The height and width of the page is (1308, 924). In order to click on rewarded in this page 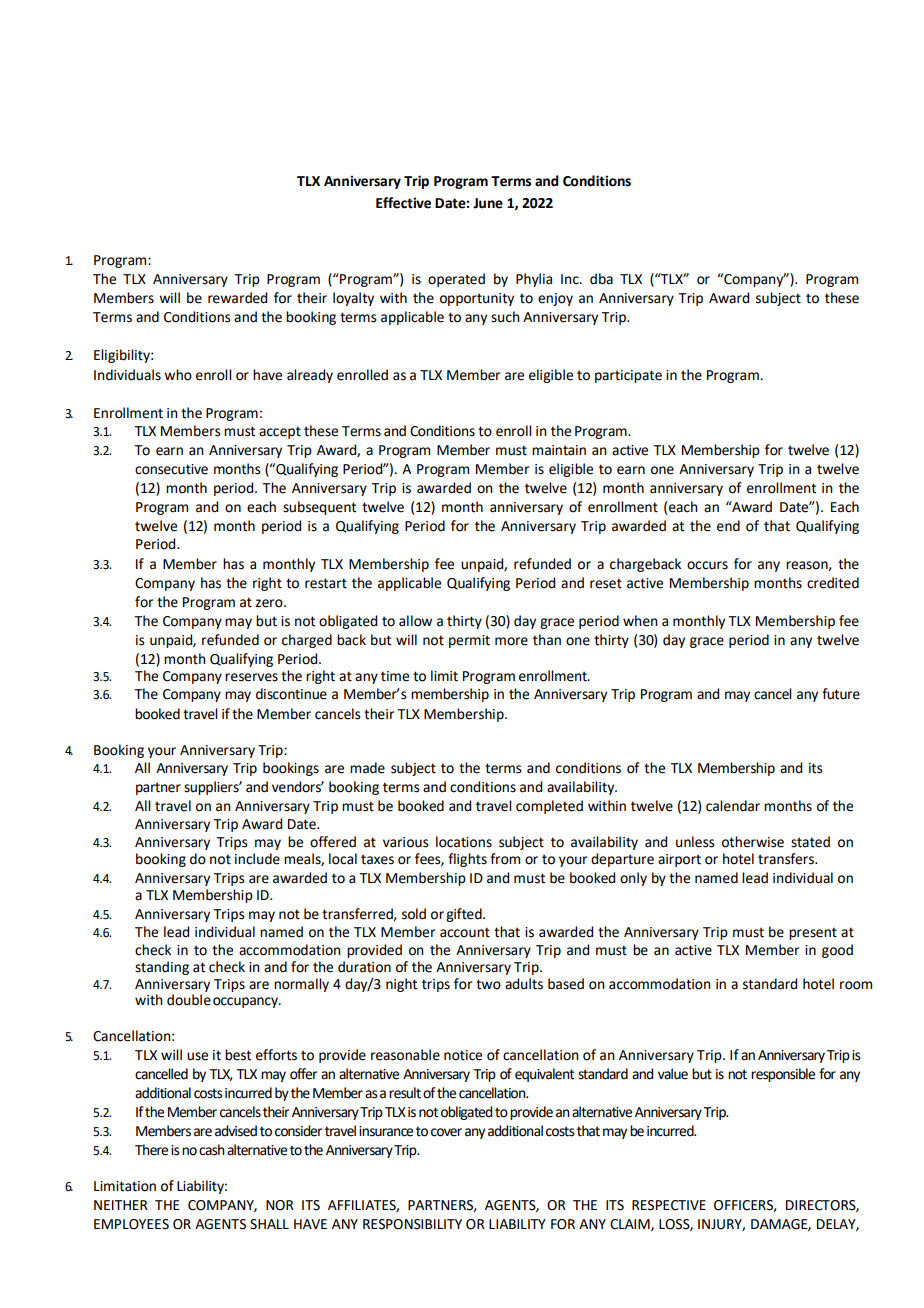, I will do `click(237, 298)`.
